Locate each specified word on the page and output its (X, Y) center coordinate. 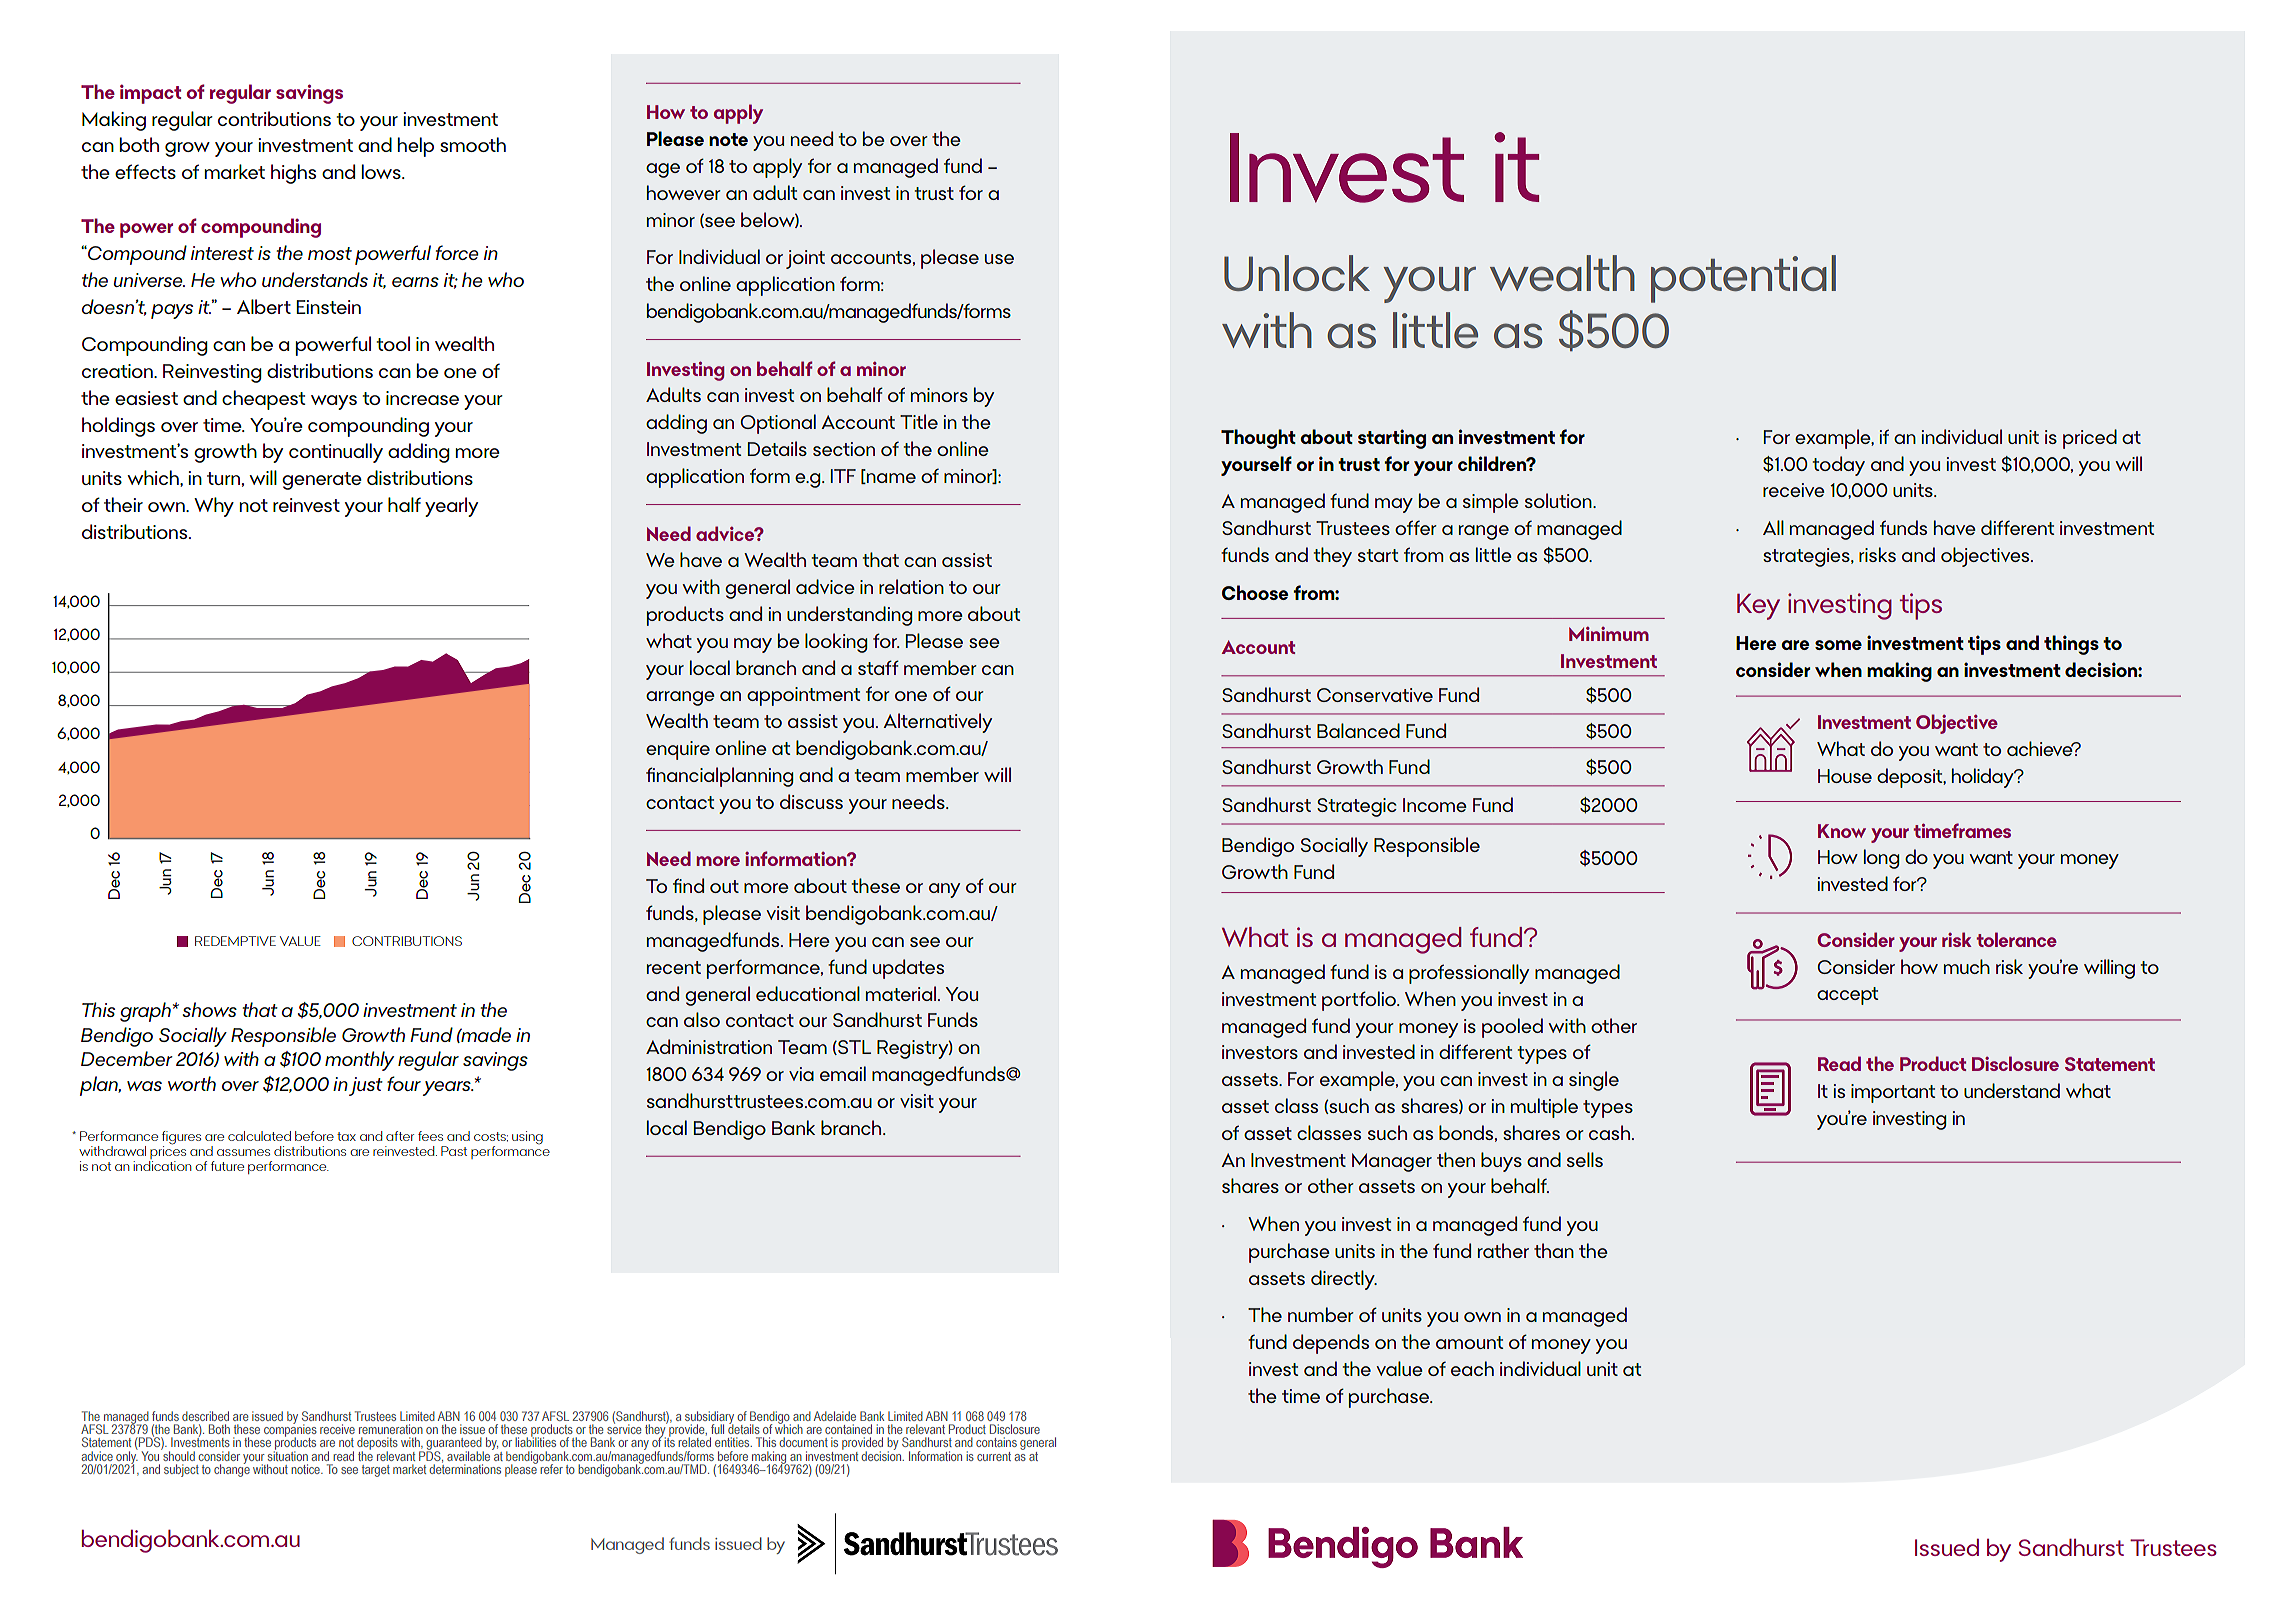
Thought (1258, 439)
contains (996, 1442)
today (1839, 466)
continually (336, 453)
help (416, 147)
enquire (678, 750)
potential (1743, 279)
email (843, 1073)
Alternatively (937, 723)
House (1845, 776)
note (728, 139)
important (1893, 1093)
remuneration (391, 1429)
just (366, 1086)
